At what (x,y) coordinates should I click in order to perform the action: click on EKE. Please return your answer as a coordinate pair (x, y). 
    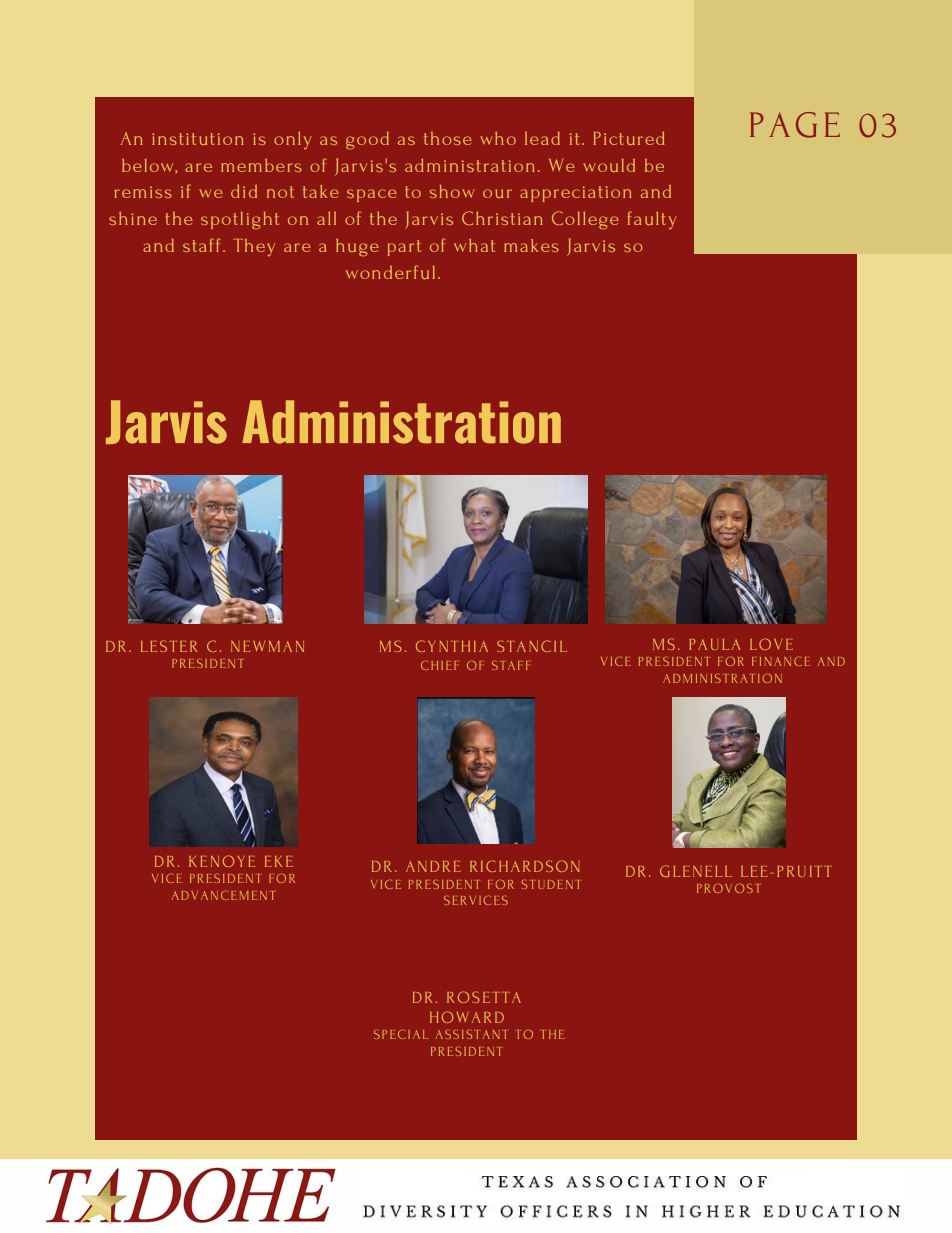
    Looking at the image, I should click on (279, 861).
